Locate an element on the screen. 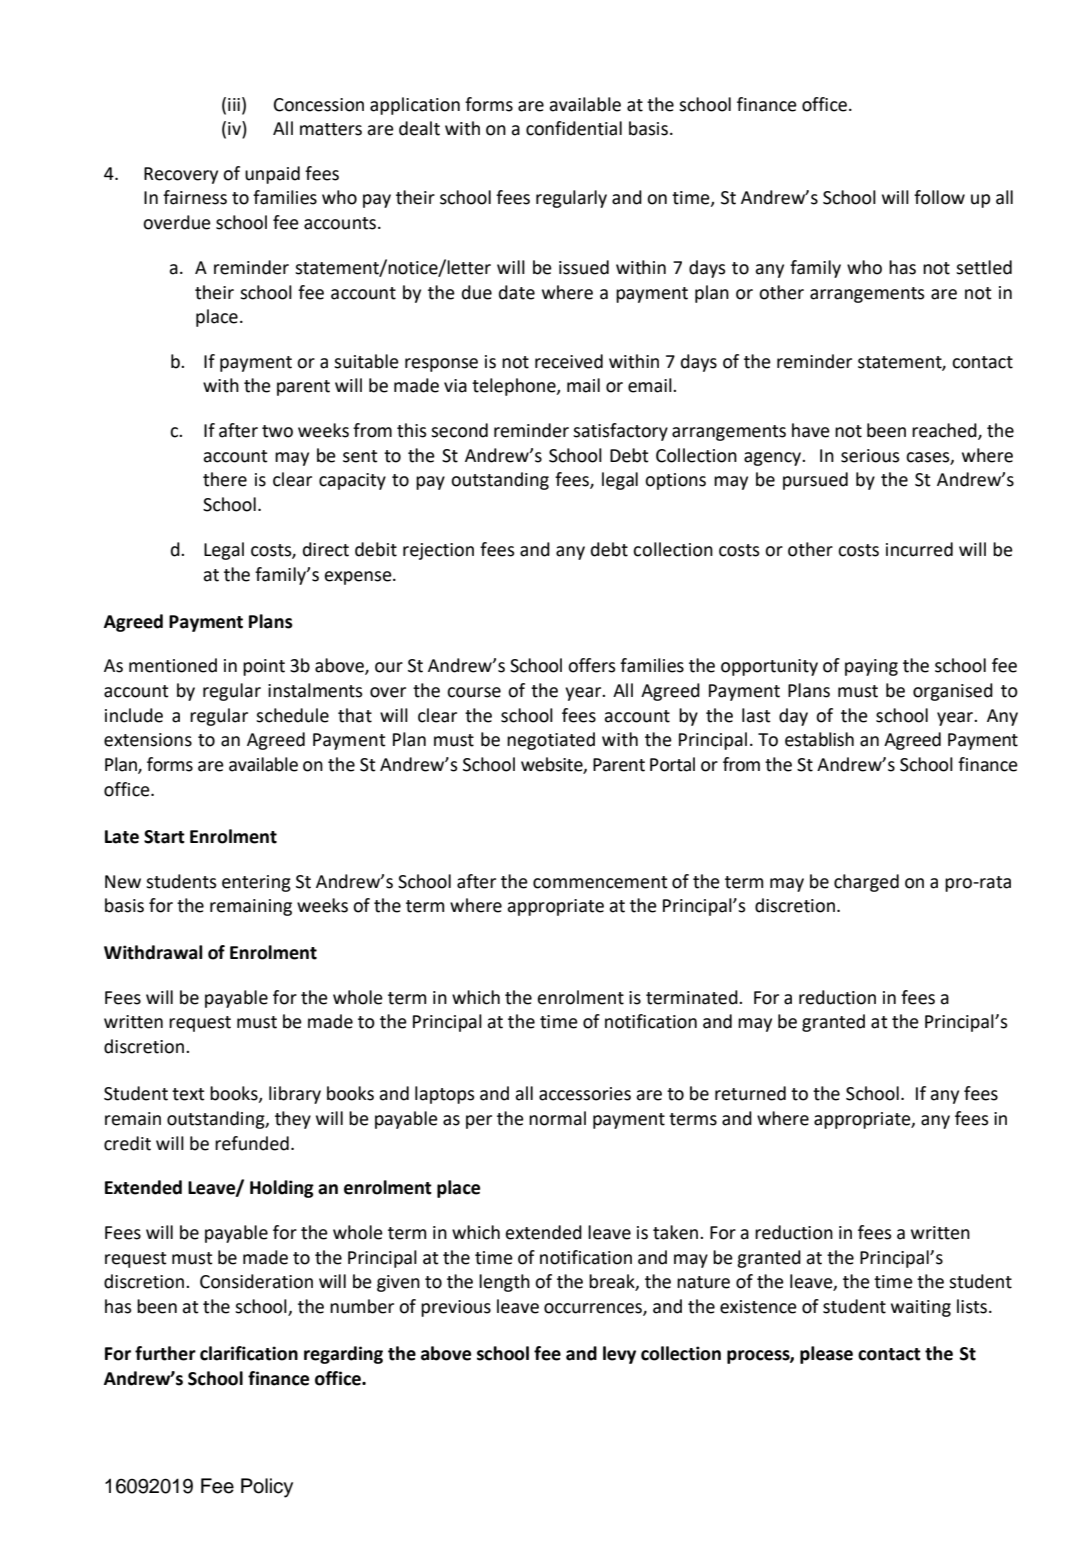  negotiated is located at coordinates (551, 741).
